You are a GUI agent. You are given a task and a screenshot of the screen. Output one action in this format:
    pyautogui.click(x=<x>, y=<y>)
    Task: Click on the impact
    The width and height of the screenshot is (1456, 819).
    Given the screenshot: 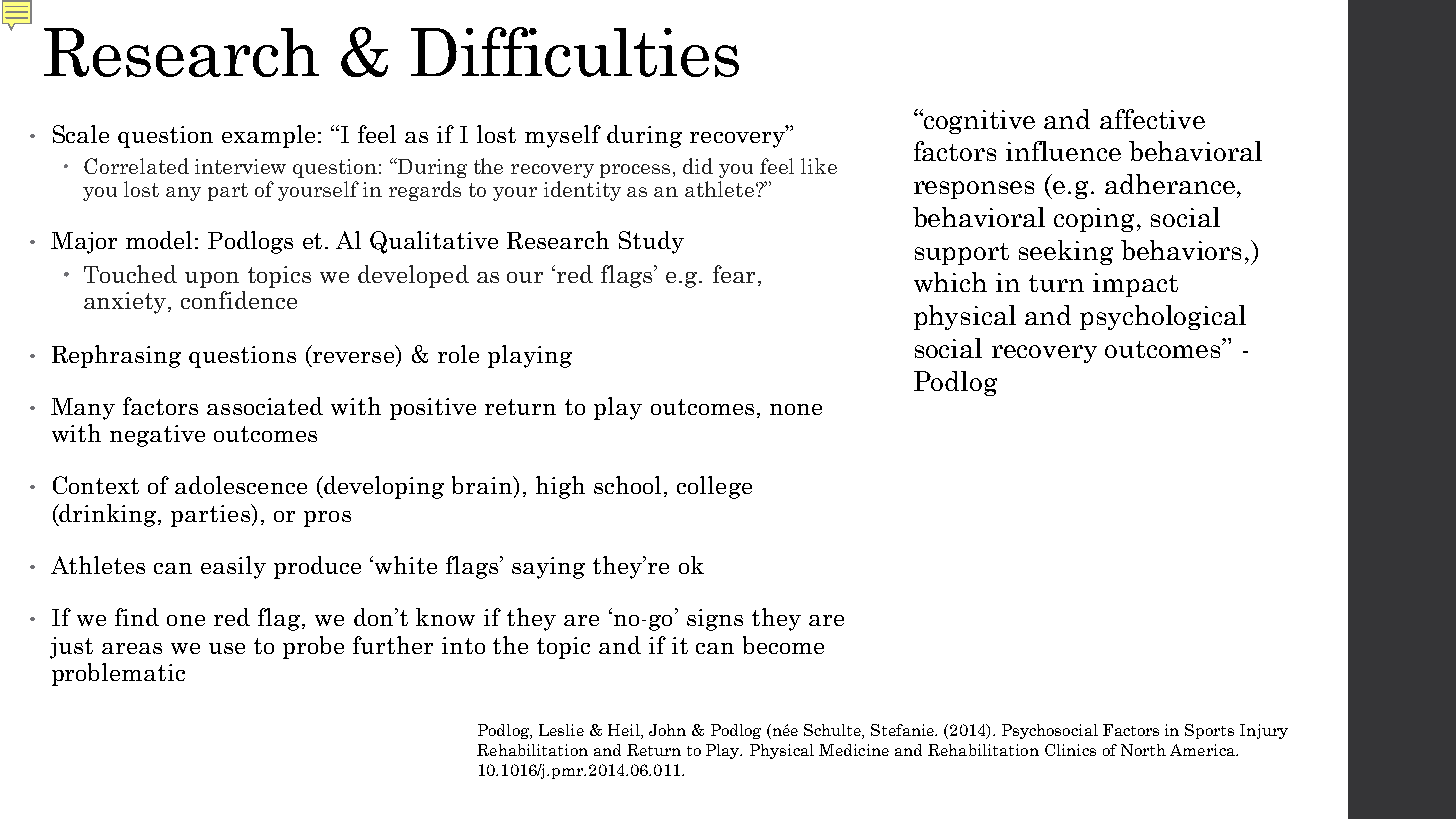 What is the action you would take?
    pyautogui.click(x=1135, y=285)
